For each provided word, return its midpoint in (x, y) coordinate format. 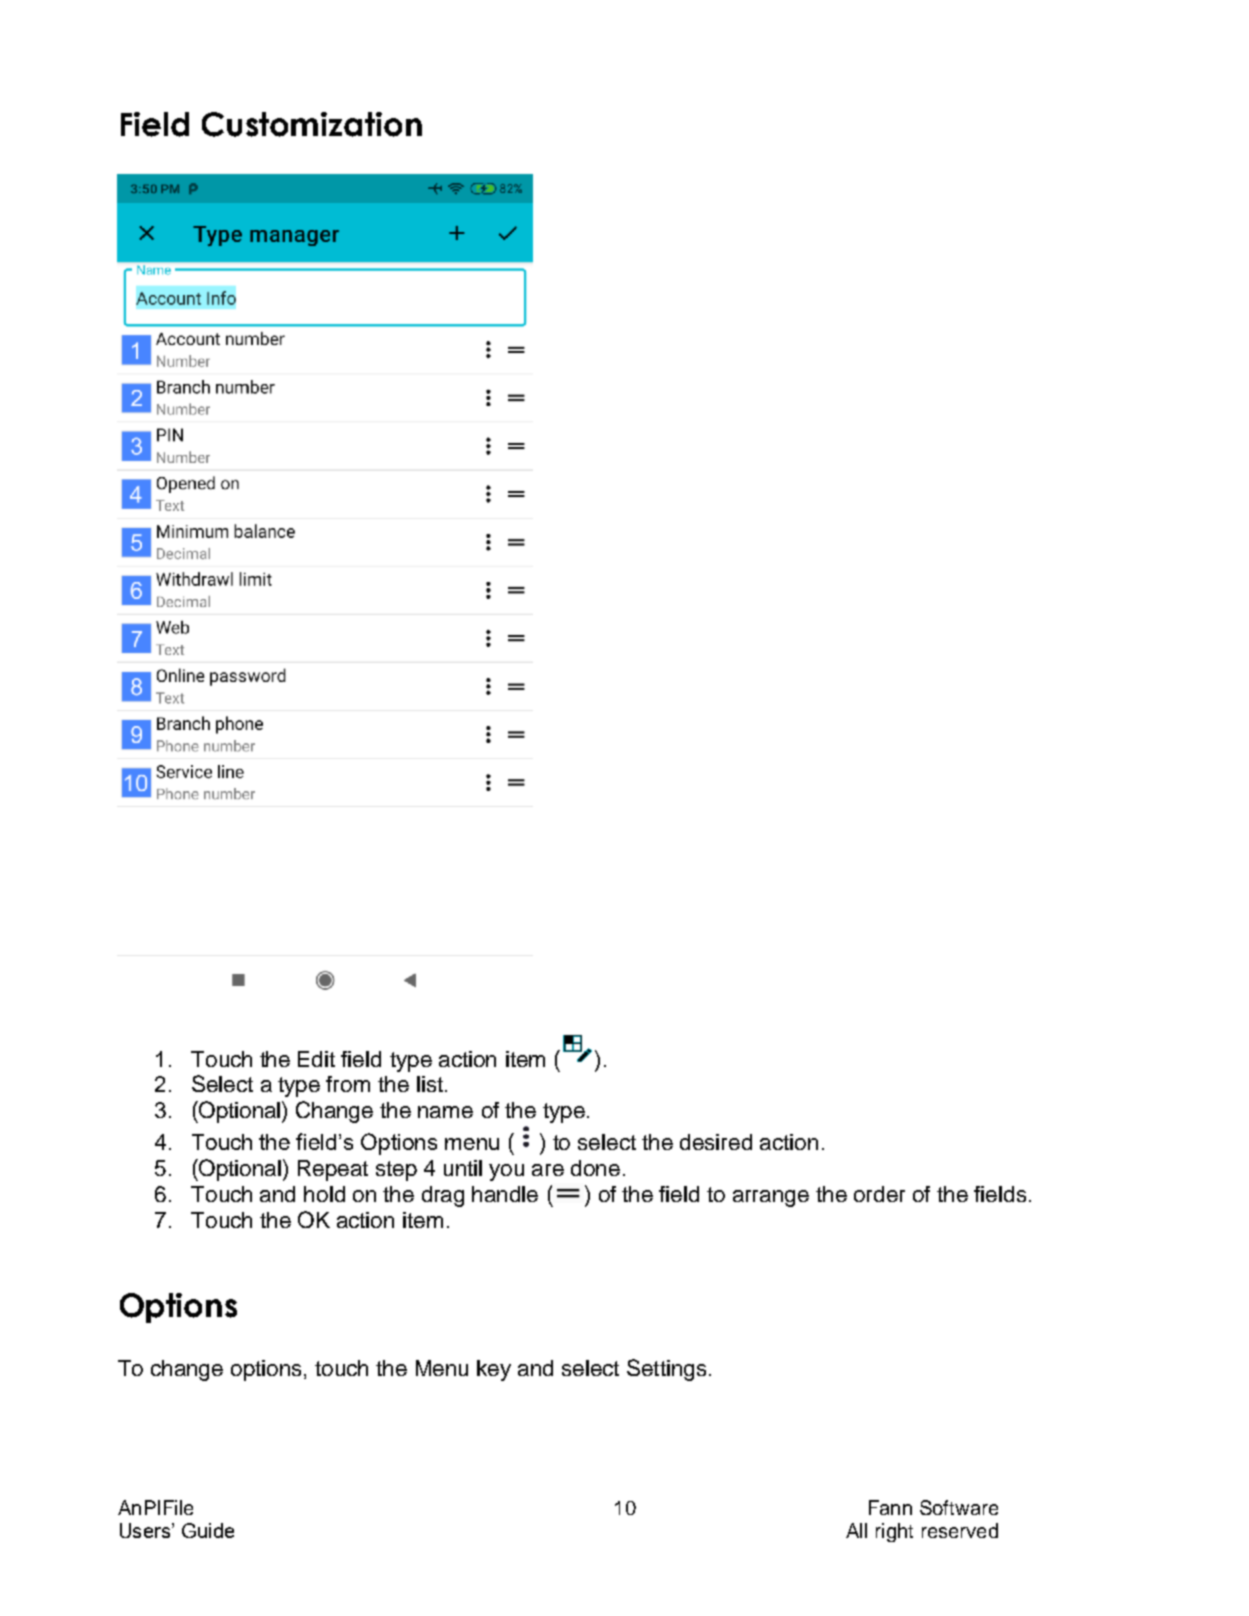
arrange (771, 1198)
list (430, 1084)
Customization (312, 124)
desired (716, 1142)
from (348, 1084)
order (879, 1194)
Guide (208, 1530)
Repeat (333, 1170)
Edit (316, 1059)
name (445, 1112)
